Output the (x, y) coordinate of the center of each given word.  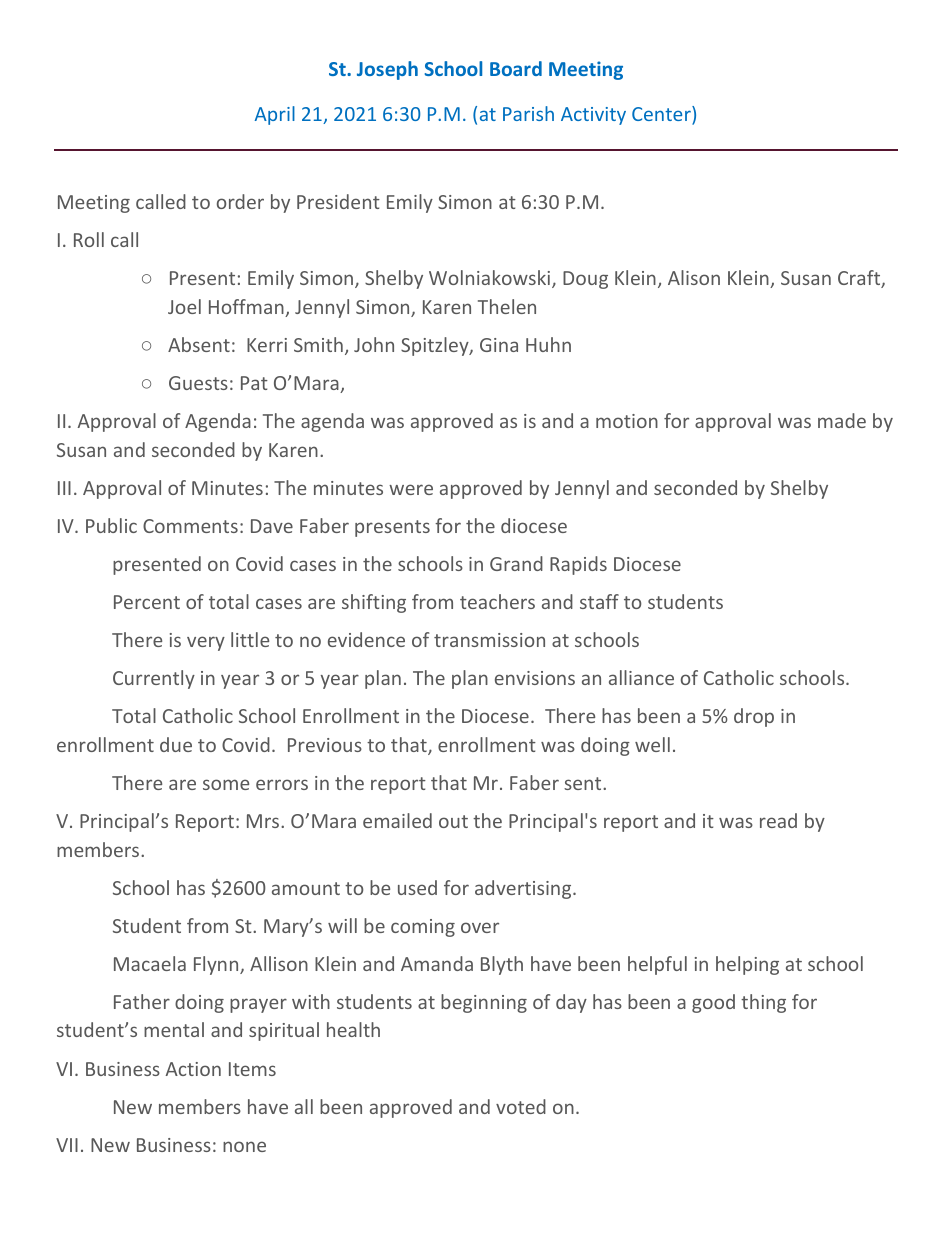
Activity (593, 116)
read (778, 820)
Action (193, 1069)
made (842, 420)
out (453, 821)
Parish (528, 113)
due (176, 744)
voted (521, 1106)
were (411, 489)
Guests (198, 383)
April (275, 115)
